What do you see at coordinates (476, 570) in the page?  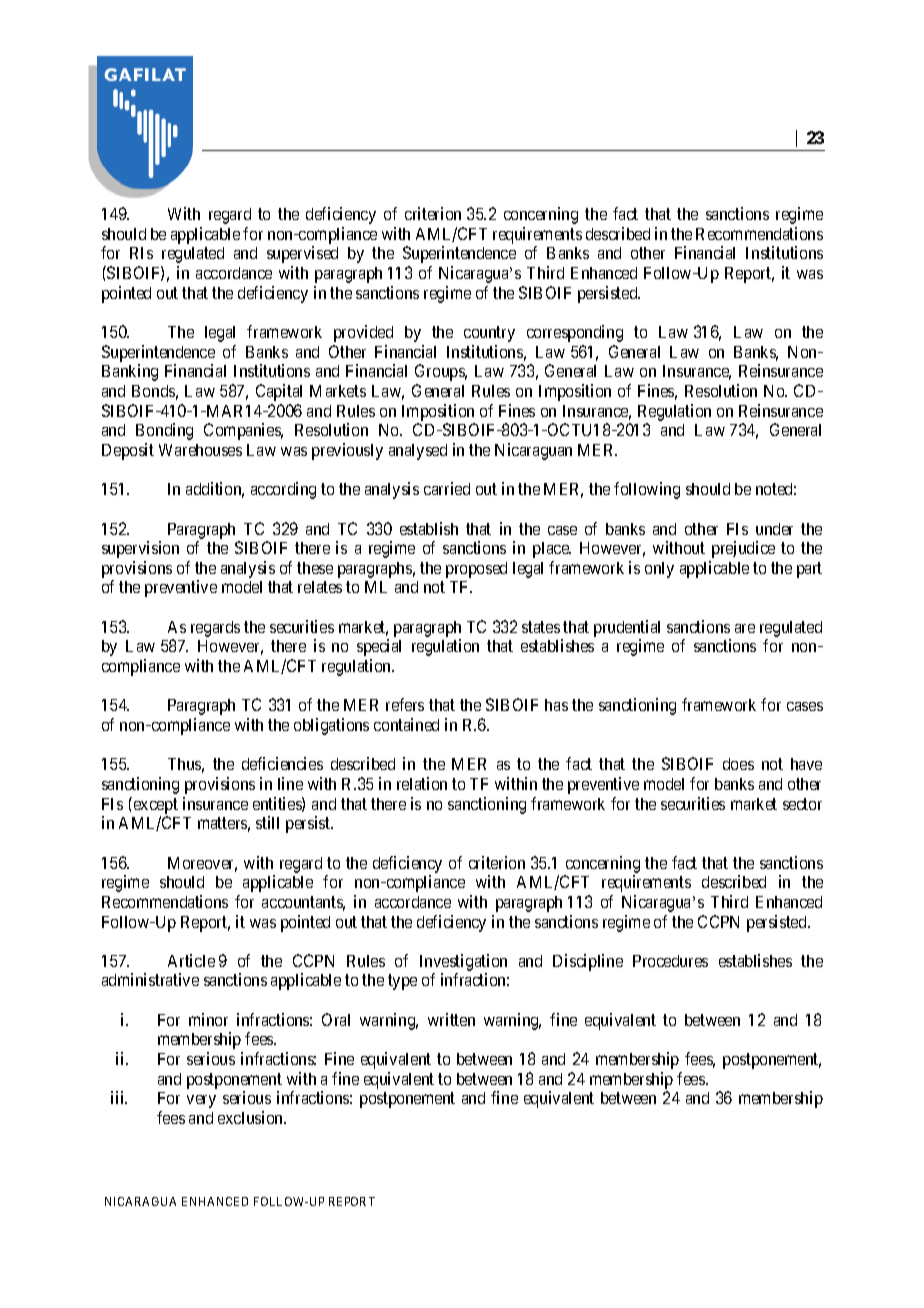 I see `proposed` at bounding box center [476, 570].
